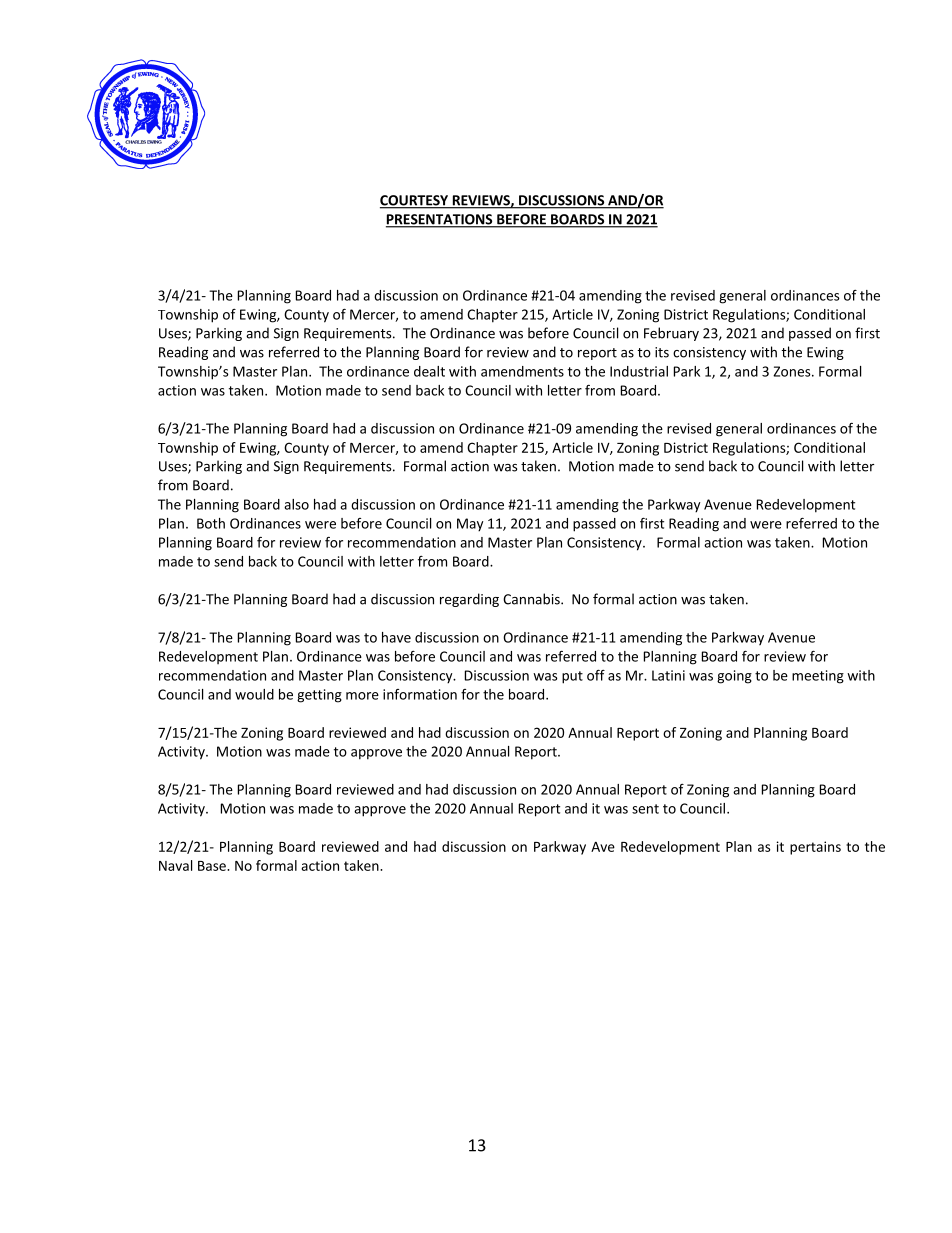  Describe the element at coordinates (671, 334) in the page. I see `February` at that location.
